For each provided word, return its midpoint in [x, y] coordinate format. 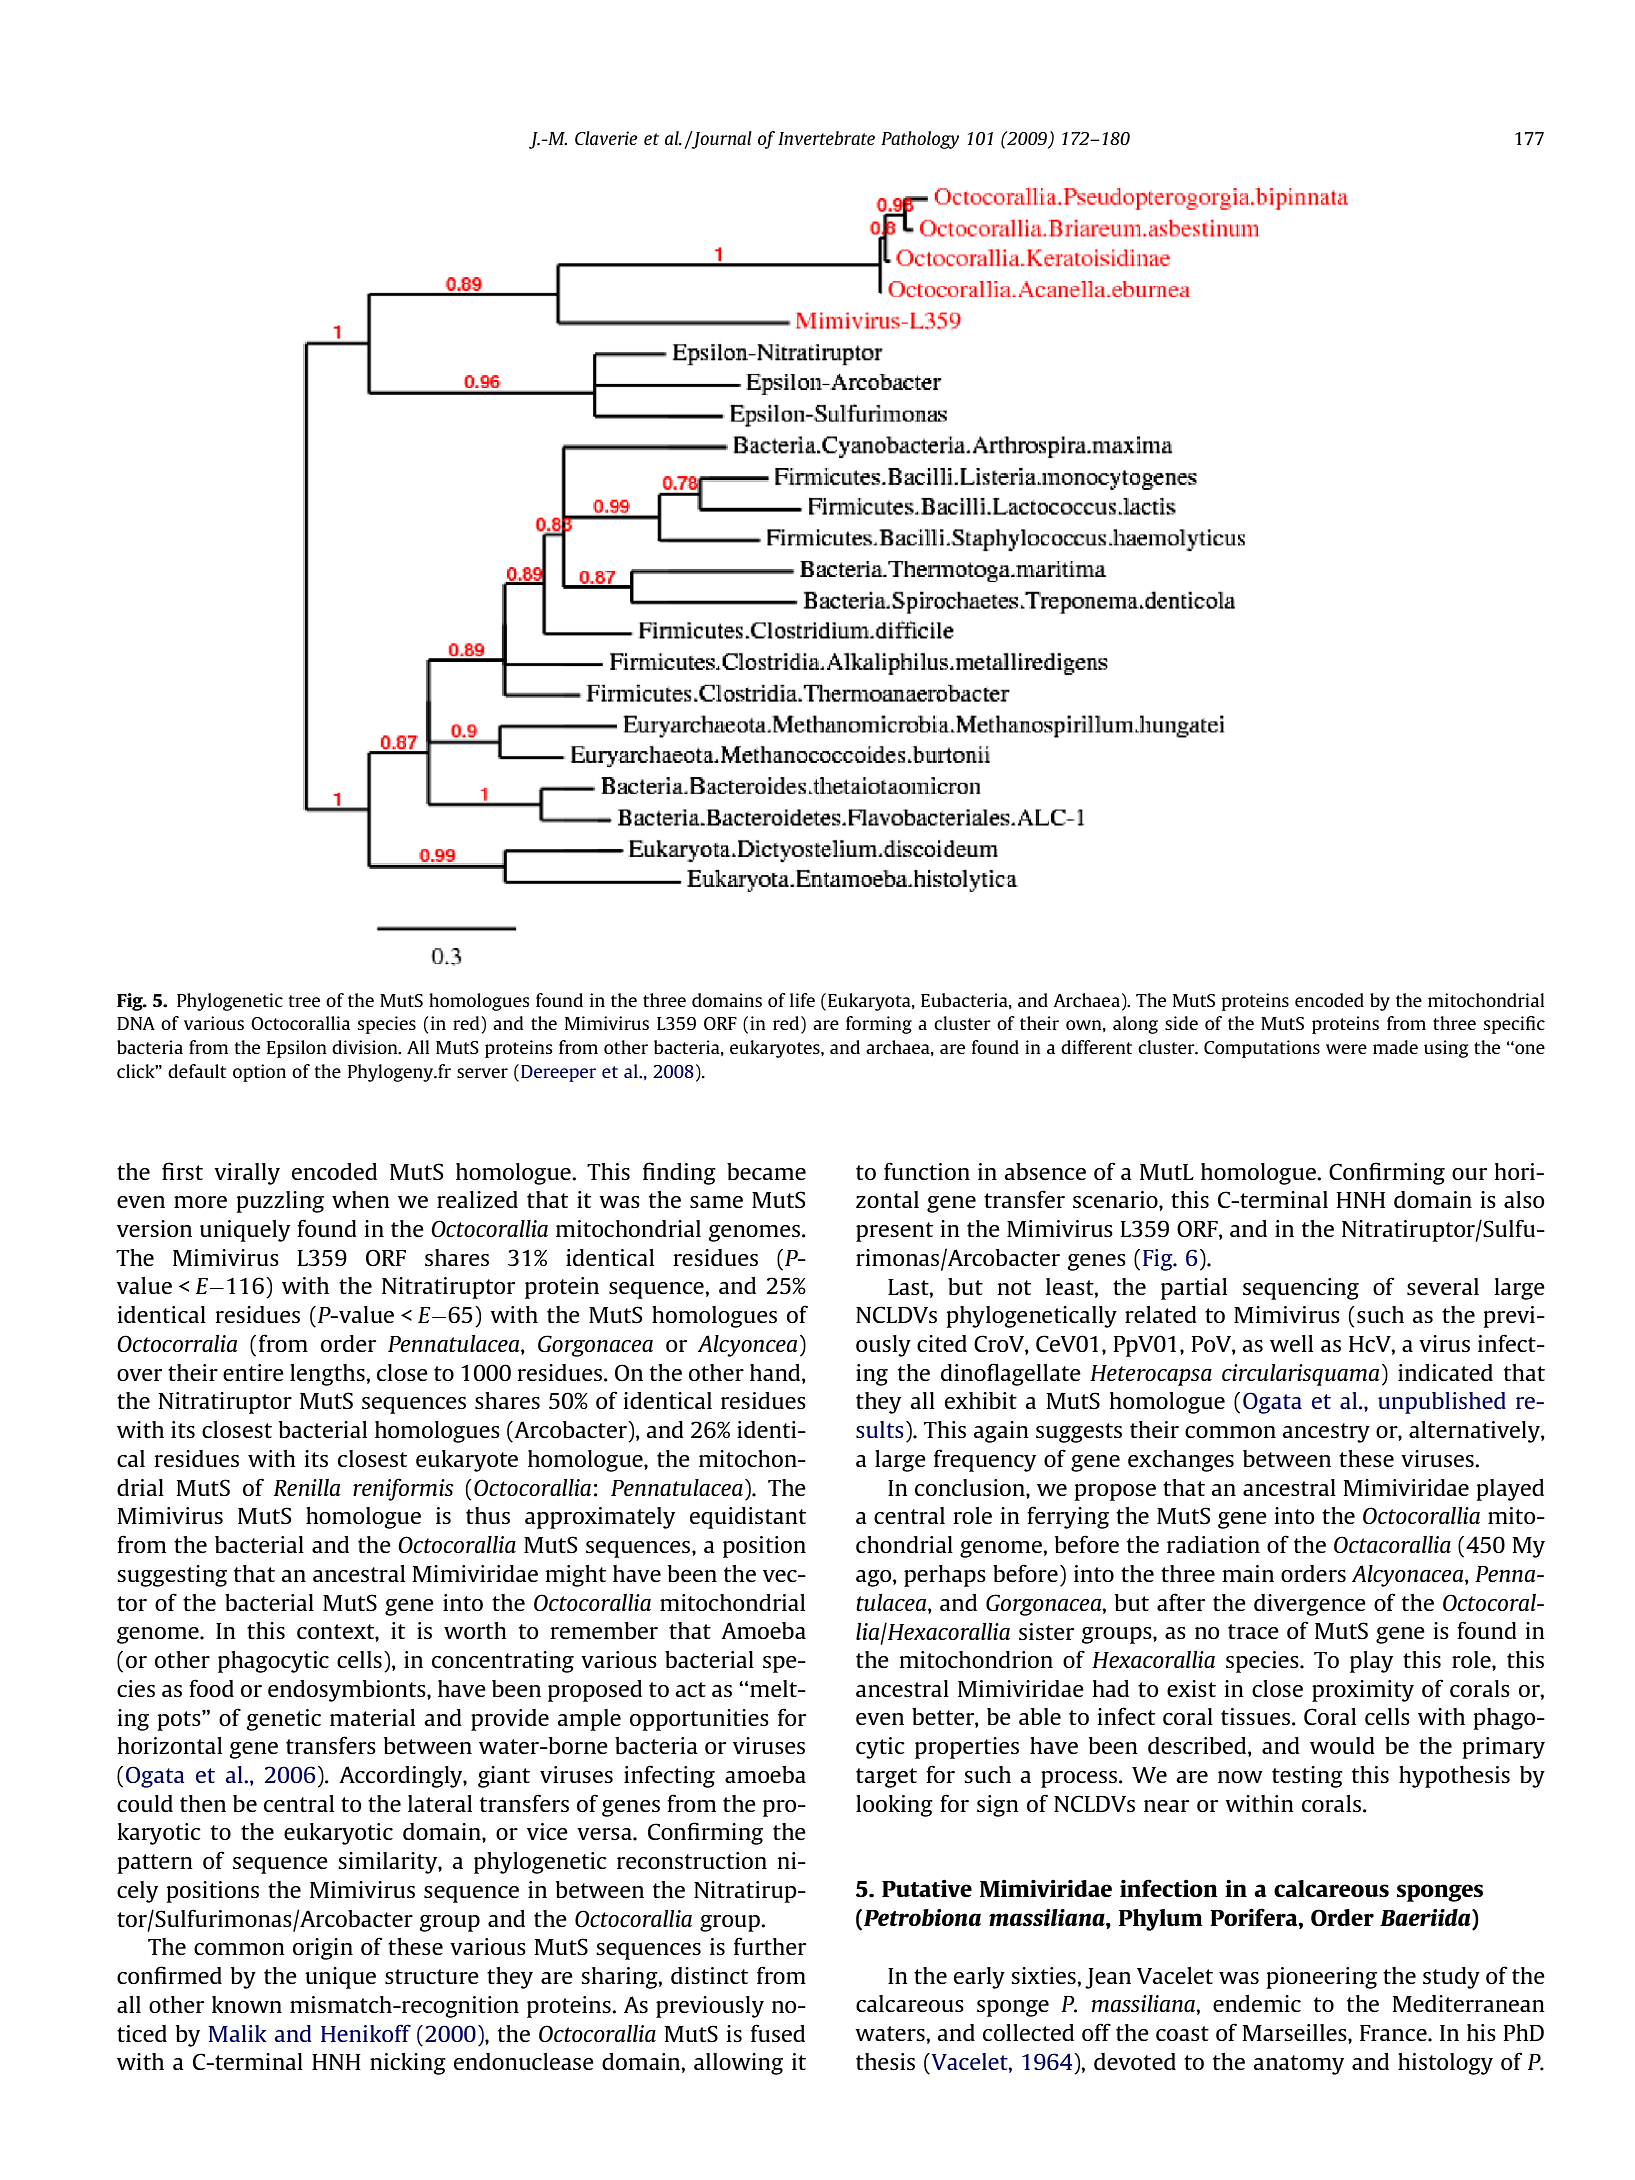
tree [304, 1001]
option [259, 1073]
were [1346, 1049]
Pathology [920, 140]
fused [778, 2033]
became [766, 1171]
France [1394, 2033]
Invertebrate [826, 138]
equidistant [748, 1518]
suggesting [172, 1576]
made [1395, 1047]
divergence [1310, 1605]
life [802, 1000]
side [1181, 1023]
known [247, 2004]
